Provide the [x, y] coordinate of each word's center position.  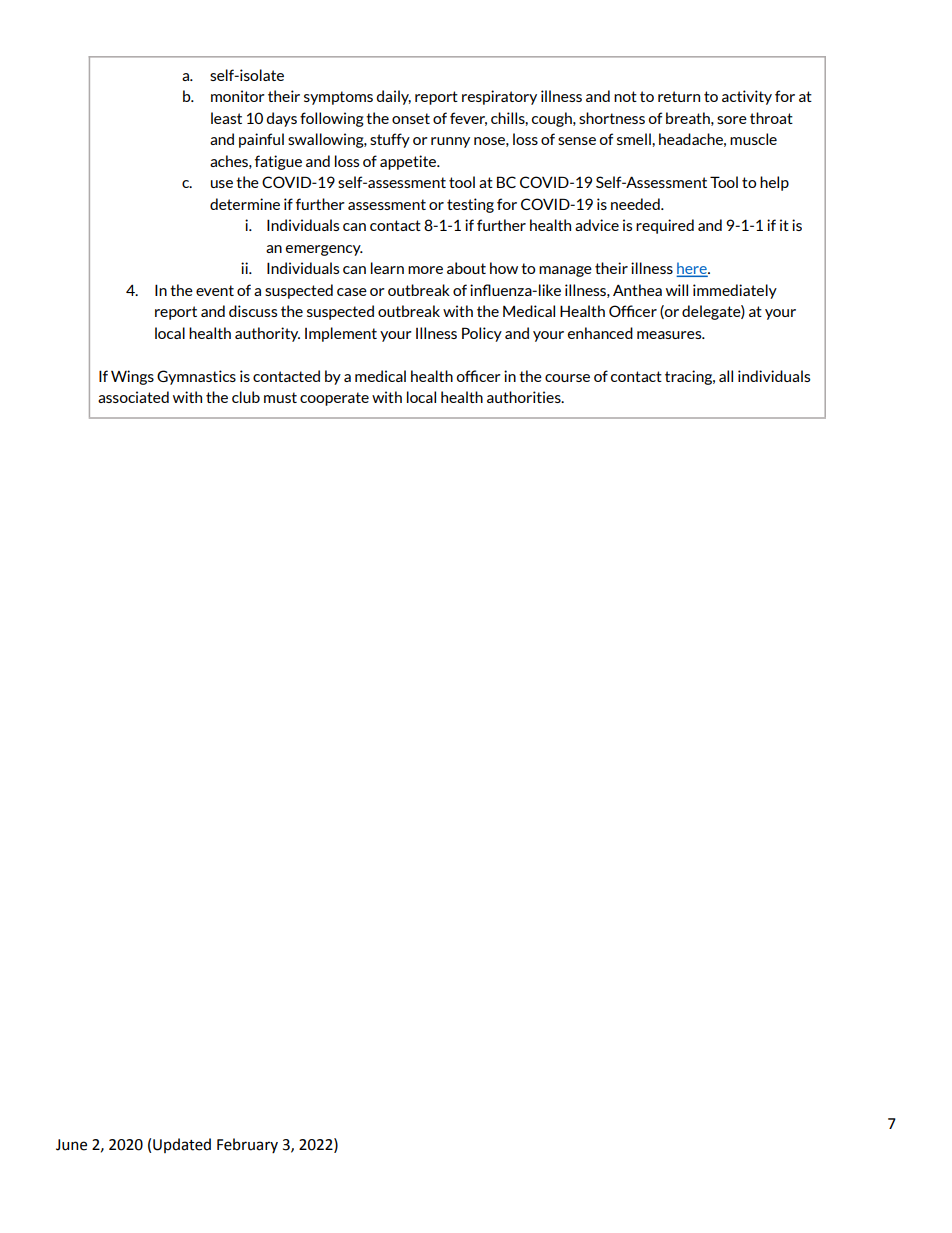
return [679, 96]
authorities [525, 397]
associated [133, 397]
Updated [182, 1145]
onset [411, 118]
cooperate [334, 399]
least [226, 118]
